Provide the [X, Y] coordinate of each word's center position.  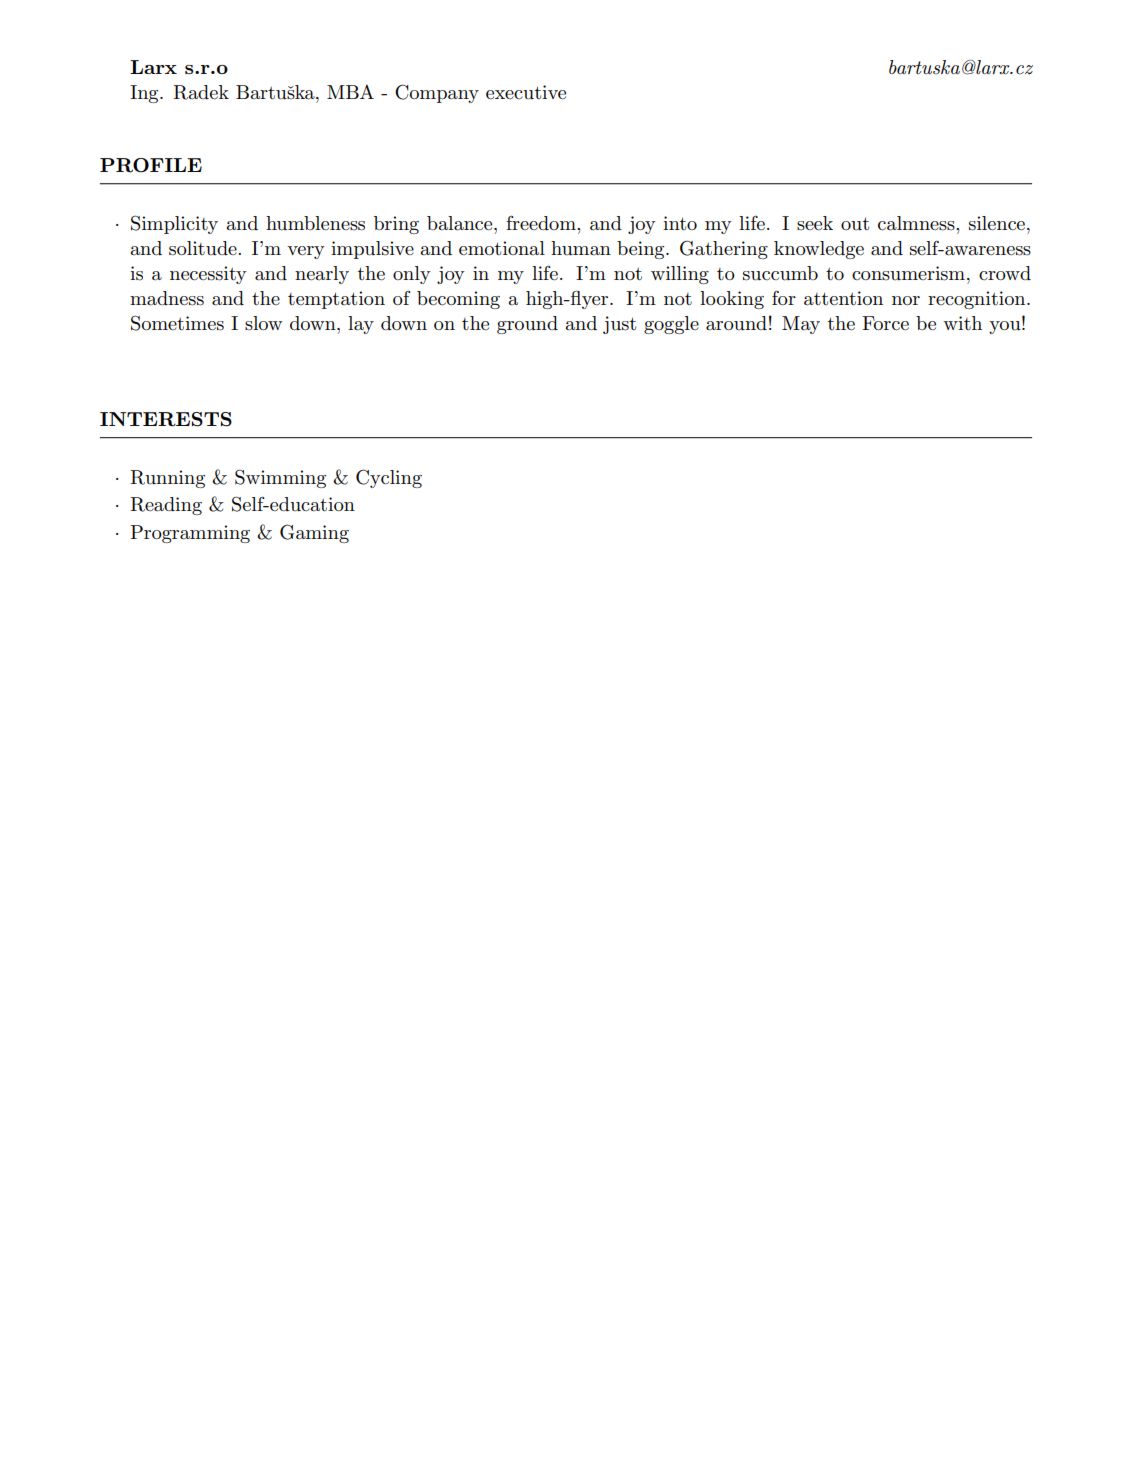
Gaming [314, 533]
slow [263, 323]
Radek [201, 92]
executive [526, 92]
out [855, 224]
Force [885, 323]
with [962, 323]
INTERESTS [166, 419]
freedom [542, 222]
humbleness [315, 223]
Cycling [389, 478]
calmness [917, 223]
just [619, 325]
